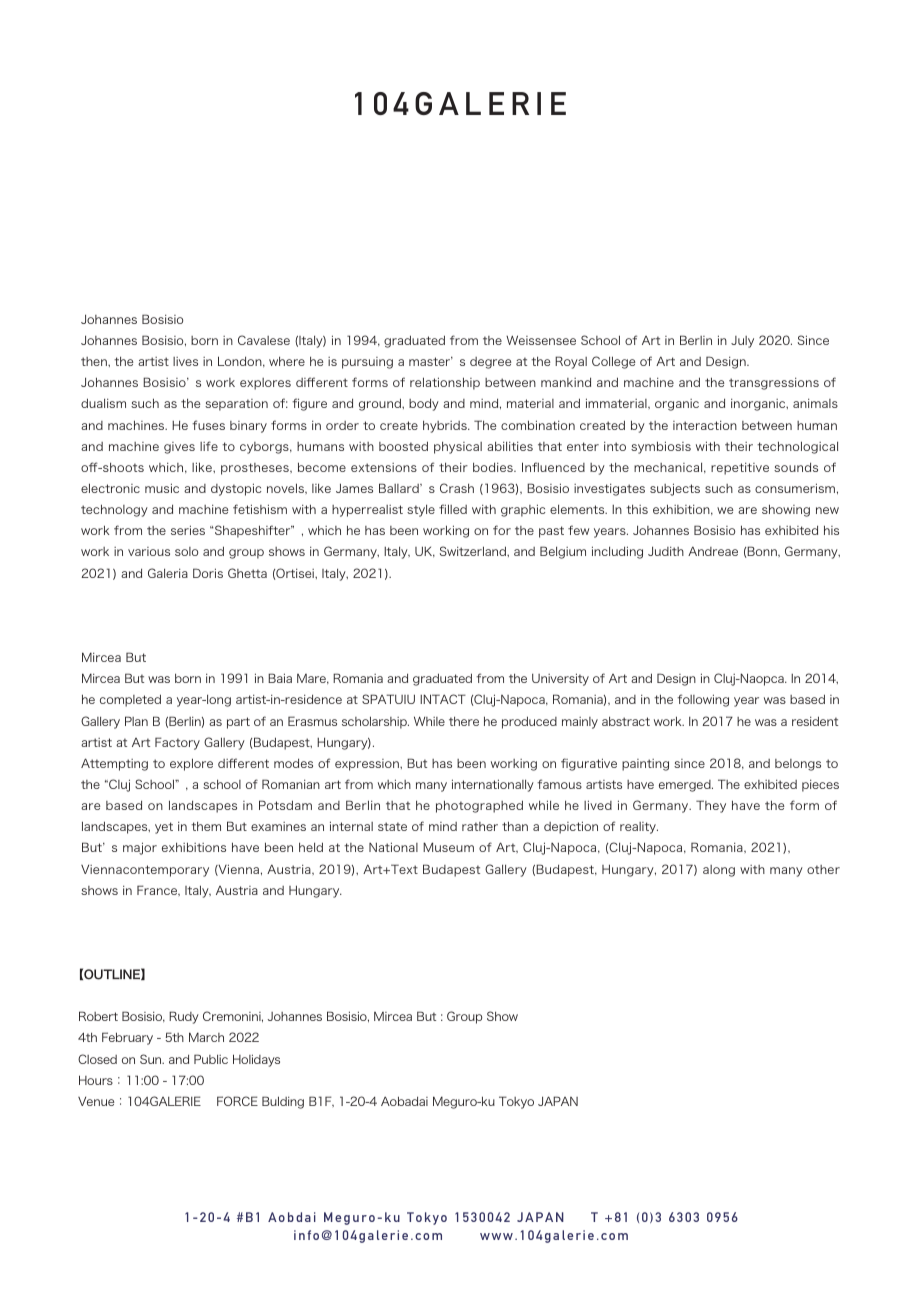  What do you see at coordinates (448, 847) in the screenshot?
I see `Museum` at bounding box center [448, 847].
